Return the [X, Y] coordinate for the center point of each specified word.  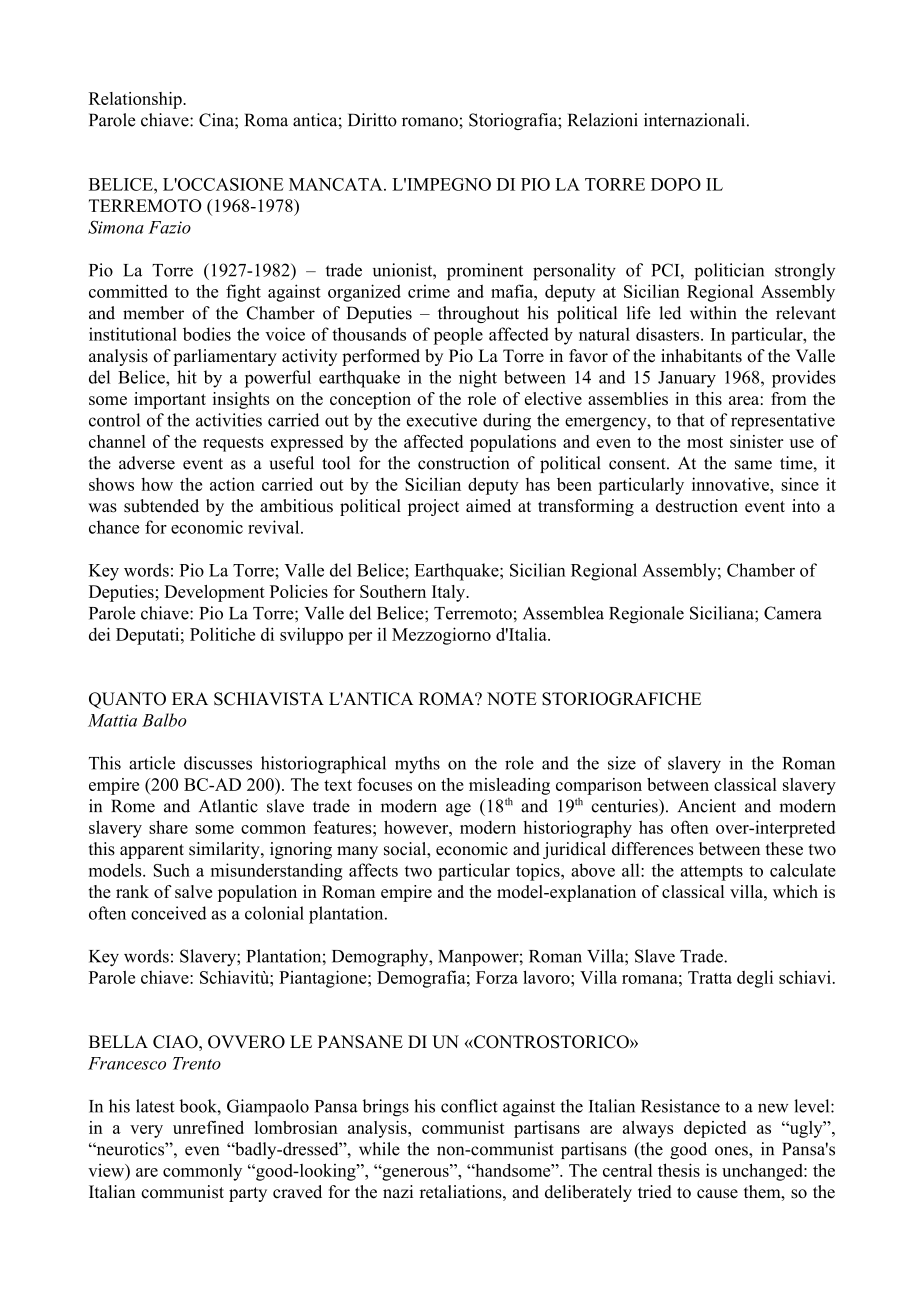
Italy [450, 593]
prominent [485, 272]
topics [539, 872]
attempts [712, 873]
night [478, 379]
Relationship [136, 100]
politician [729, 272]
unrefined [208, 1127]
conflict [469, 1106]
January [687, 379]
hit [187, 377]
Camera [793, 613]
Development [215, 593]
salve [193, 891]
